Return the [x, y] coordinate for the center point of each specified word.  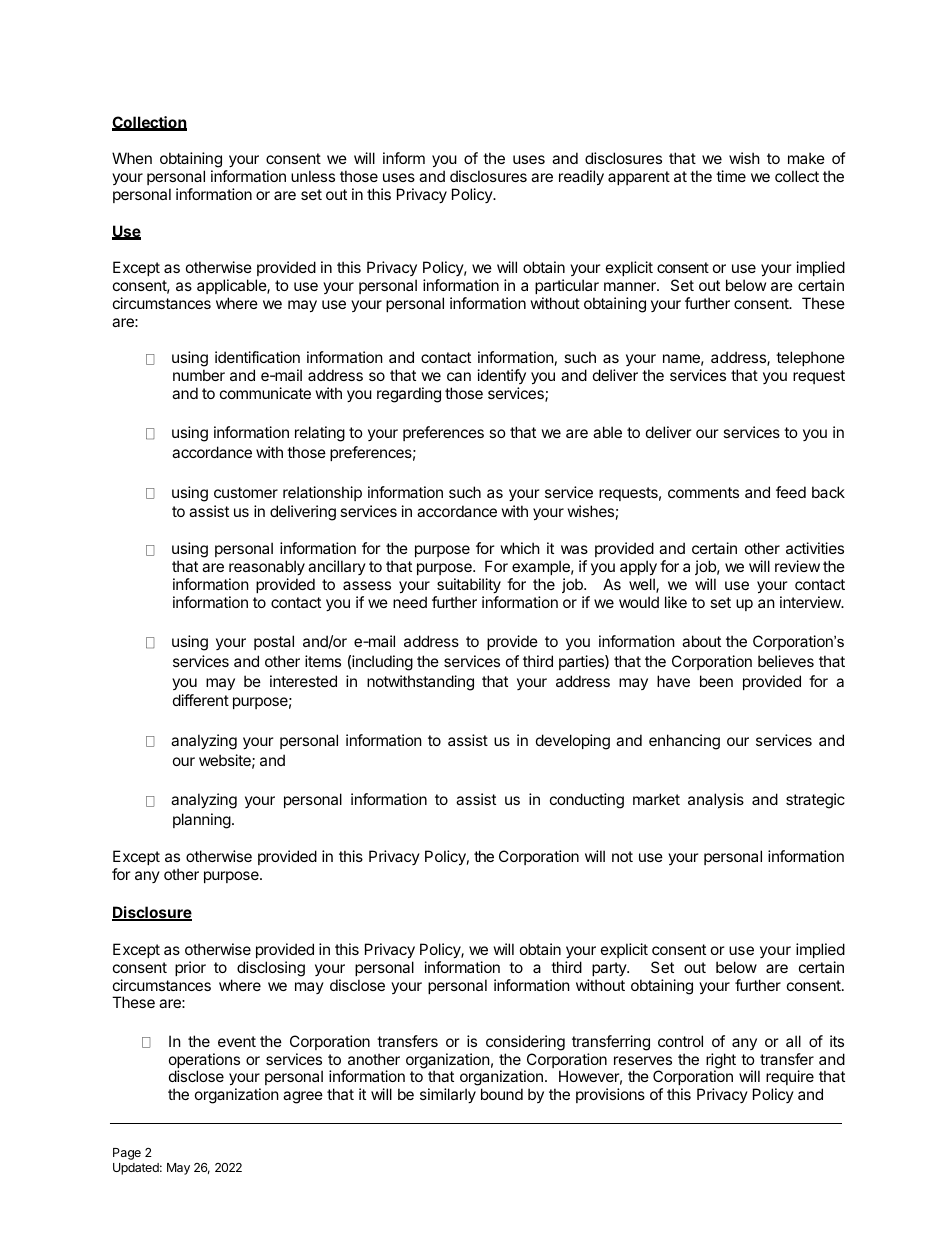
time [731, 176]
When [132, 158]
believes [786, 661]
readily [581, 177]
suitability [469, 585]
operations [204, 1062]
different [201, 700]
